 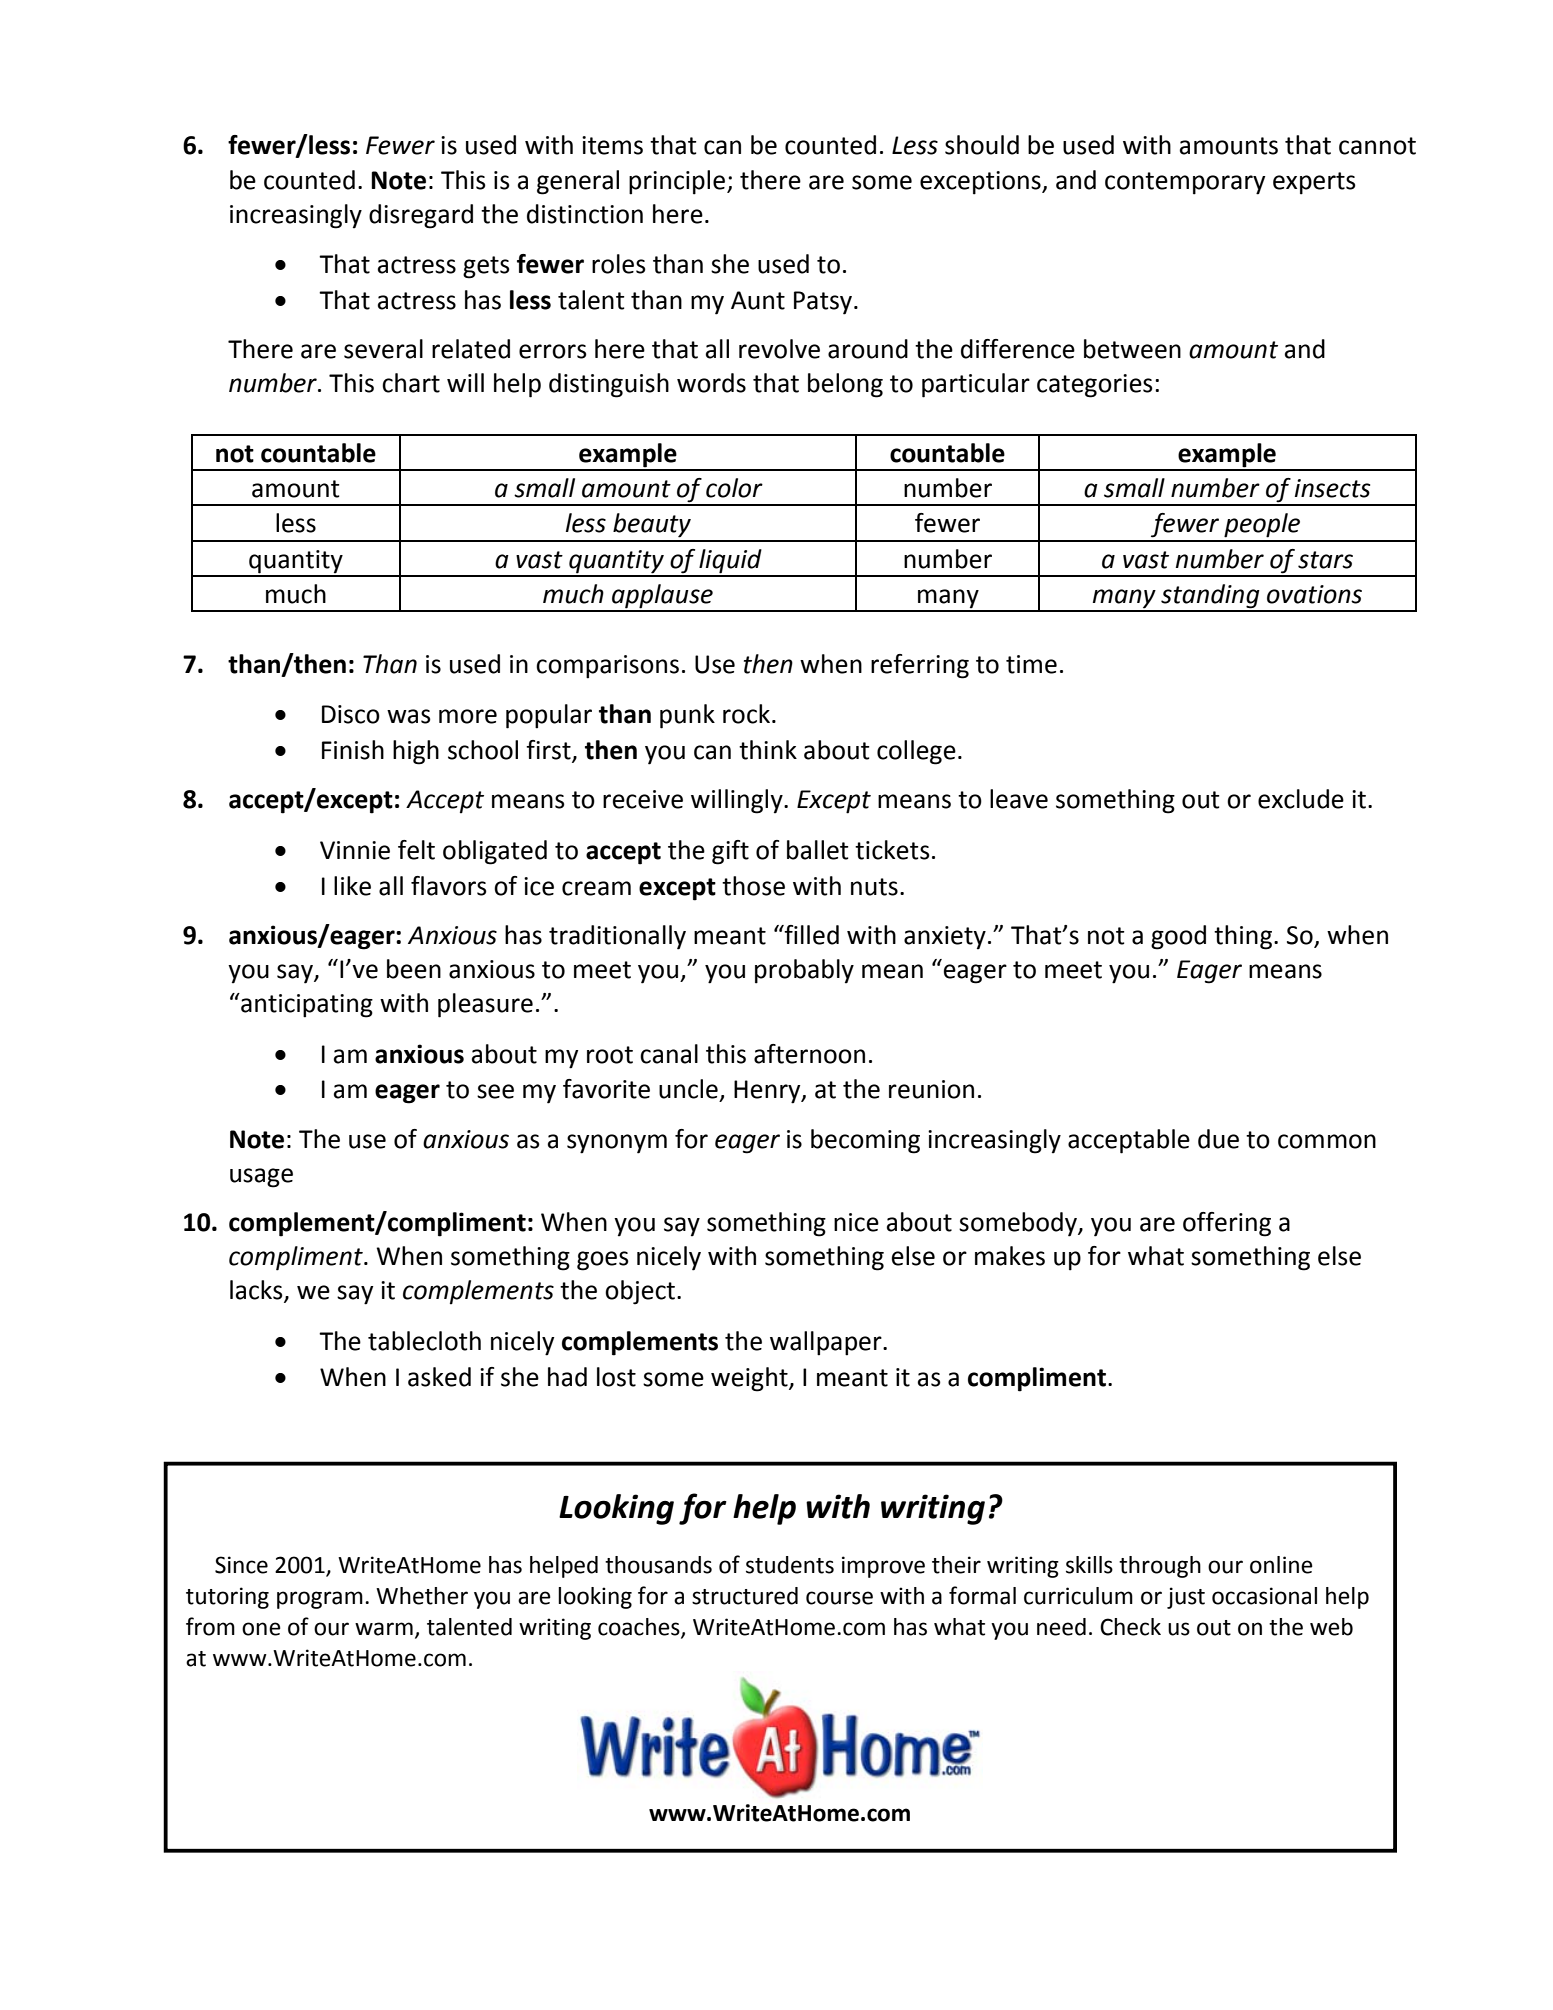 What do you see at coordinates (734, 488) in the document?
I see `color` at bounding box center [734, 488].
